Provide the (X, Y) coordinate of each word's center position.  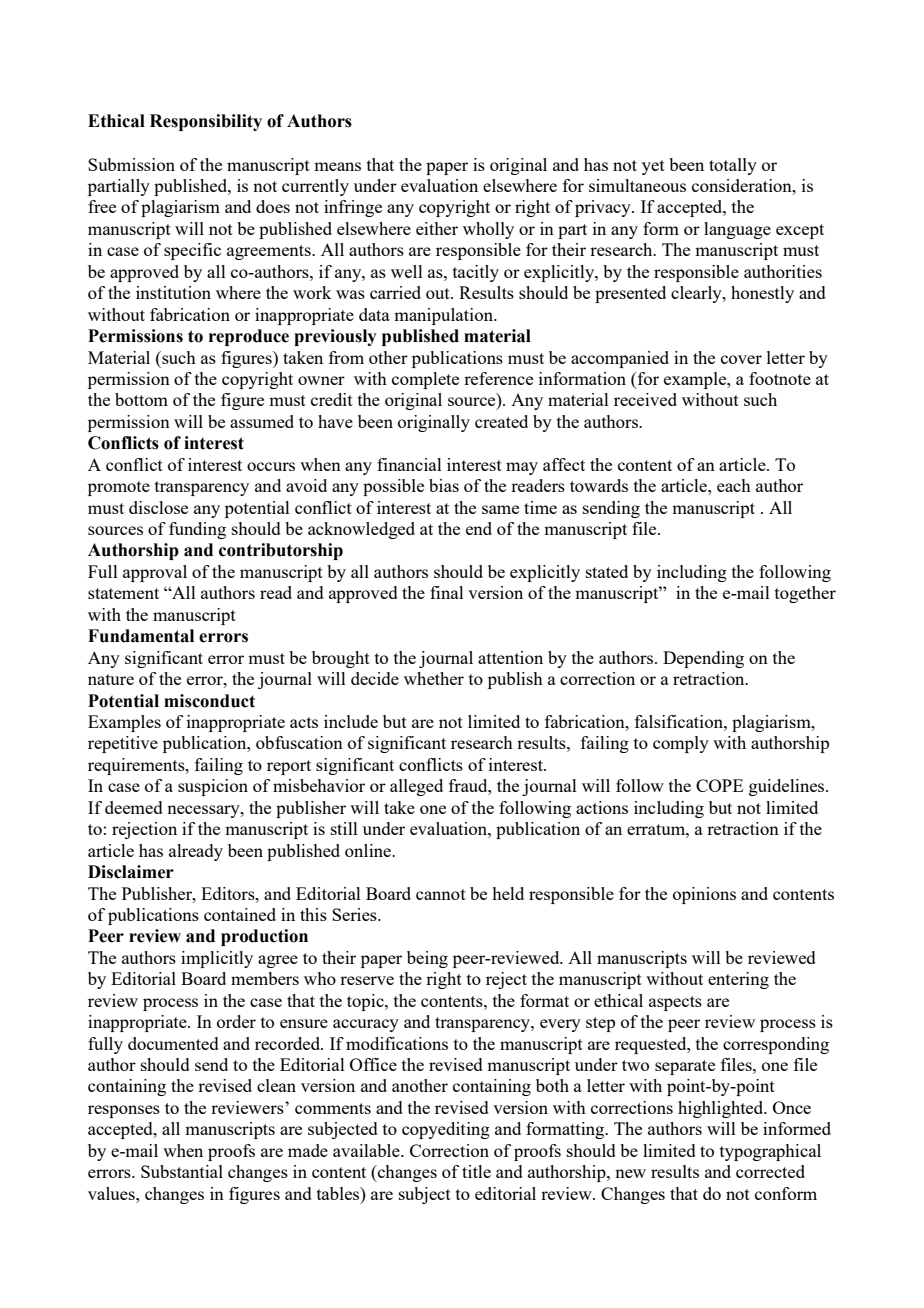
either (437, 228)
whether (434, 678)
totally (733, 166)
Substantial (182, 1171)
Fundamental (141, 636)
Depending (703, 659)
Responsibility (206, 122)
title (476, 1171)
